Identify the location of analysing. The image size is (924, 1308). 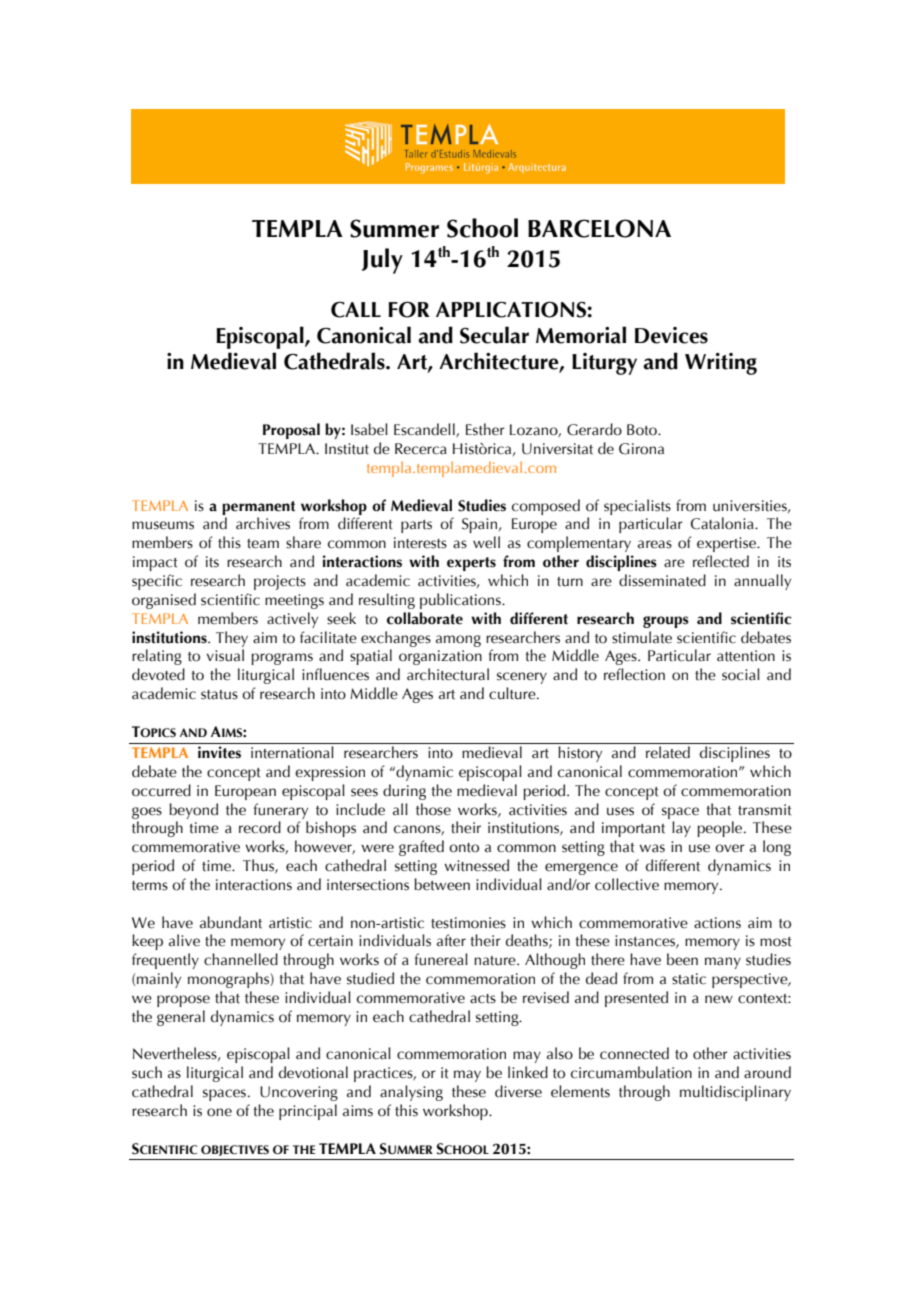
(411, 1093).
